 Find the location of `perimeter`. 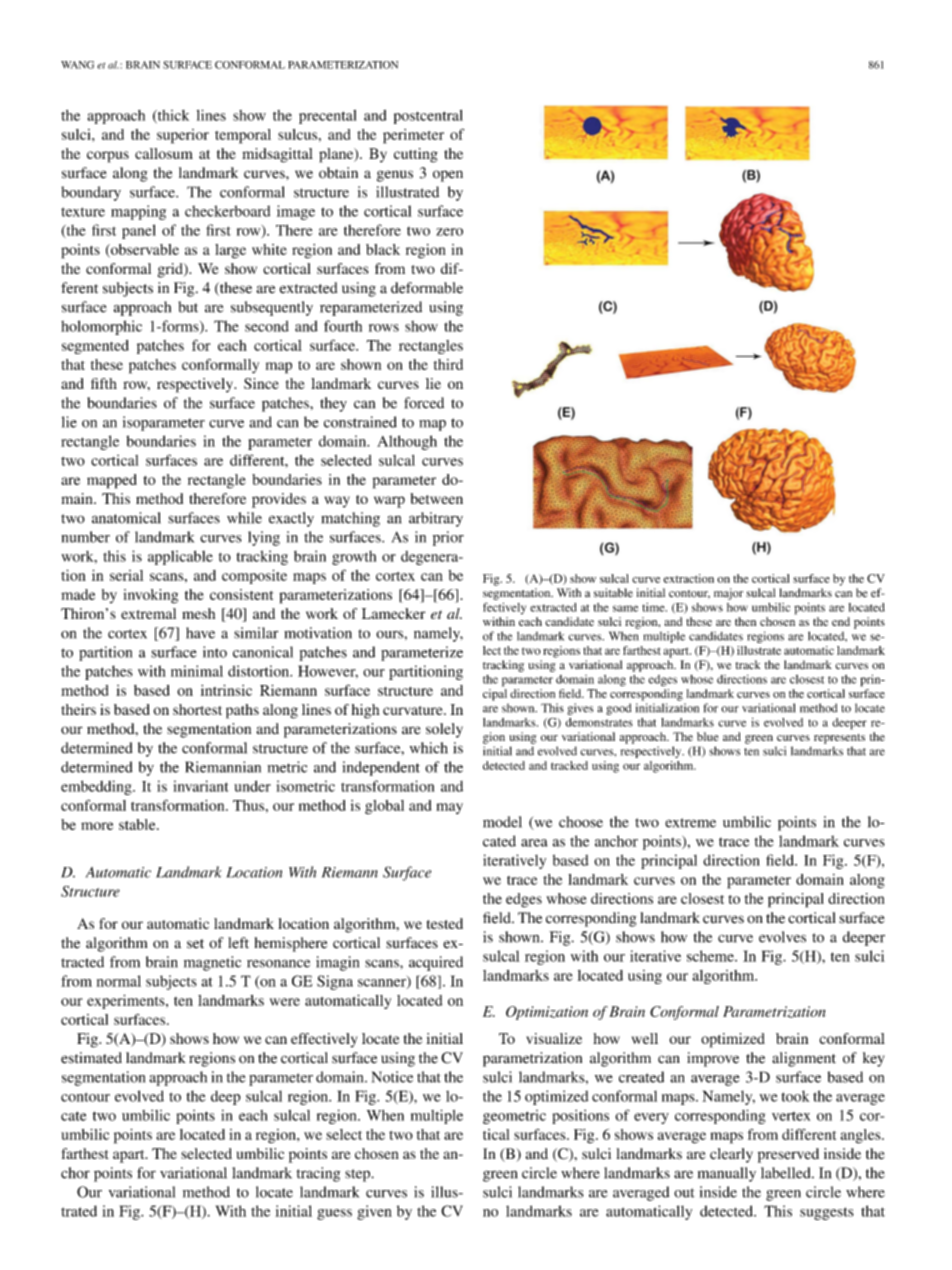

perimeter is located at coordinates (413, 136).
